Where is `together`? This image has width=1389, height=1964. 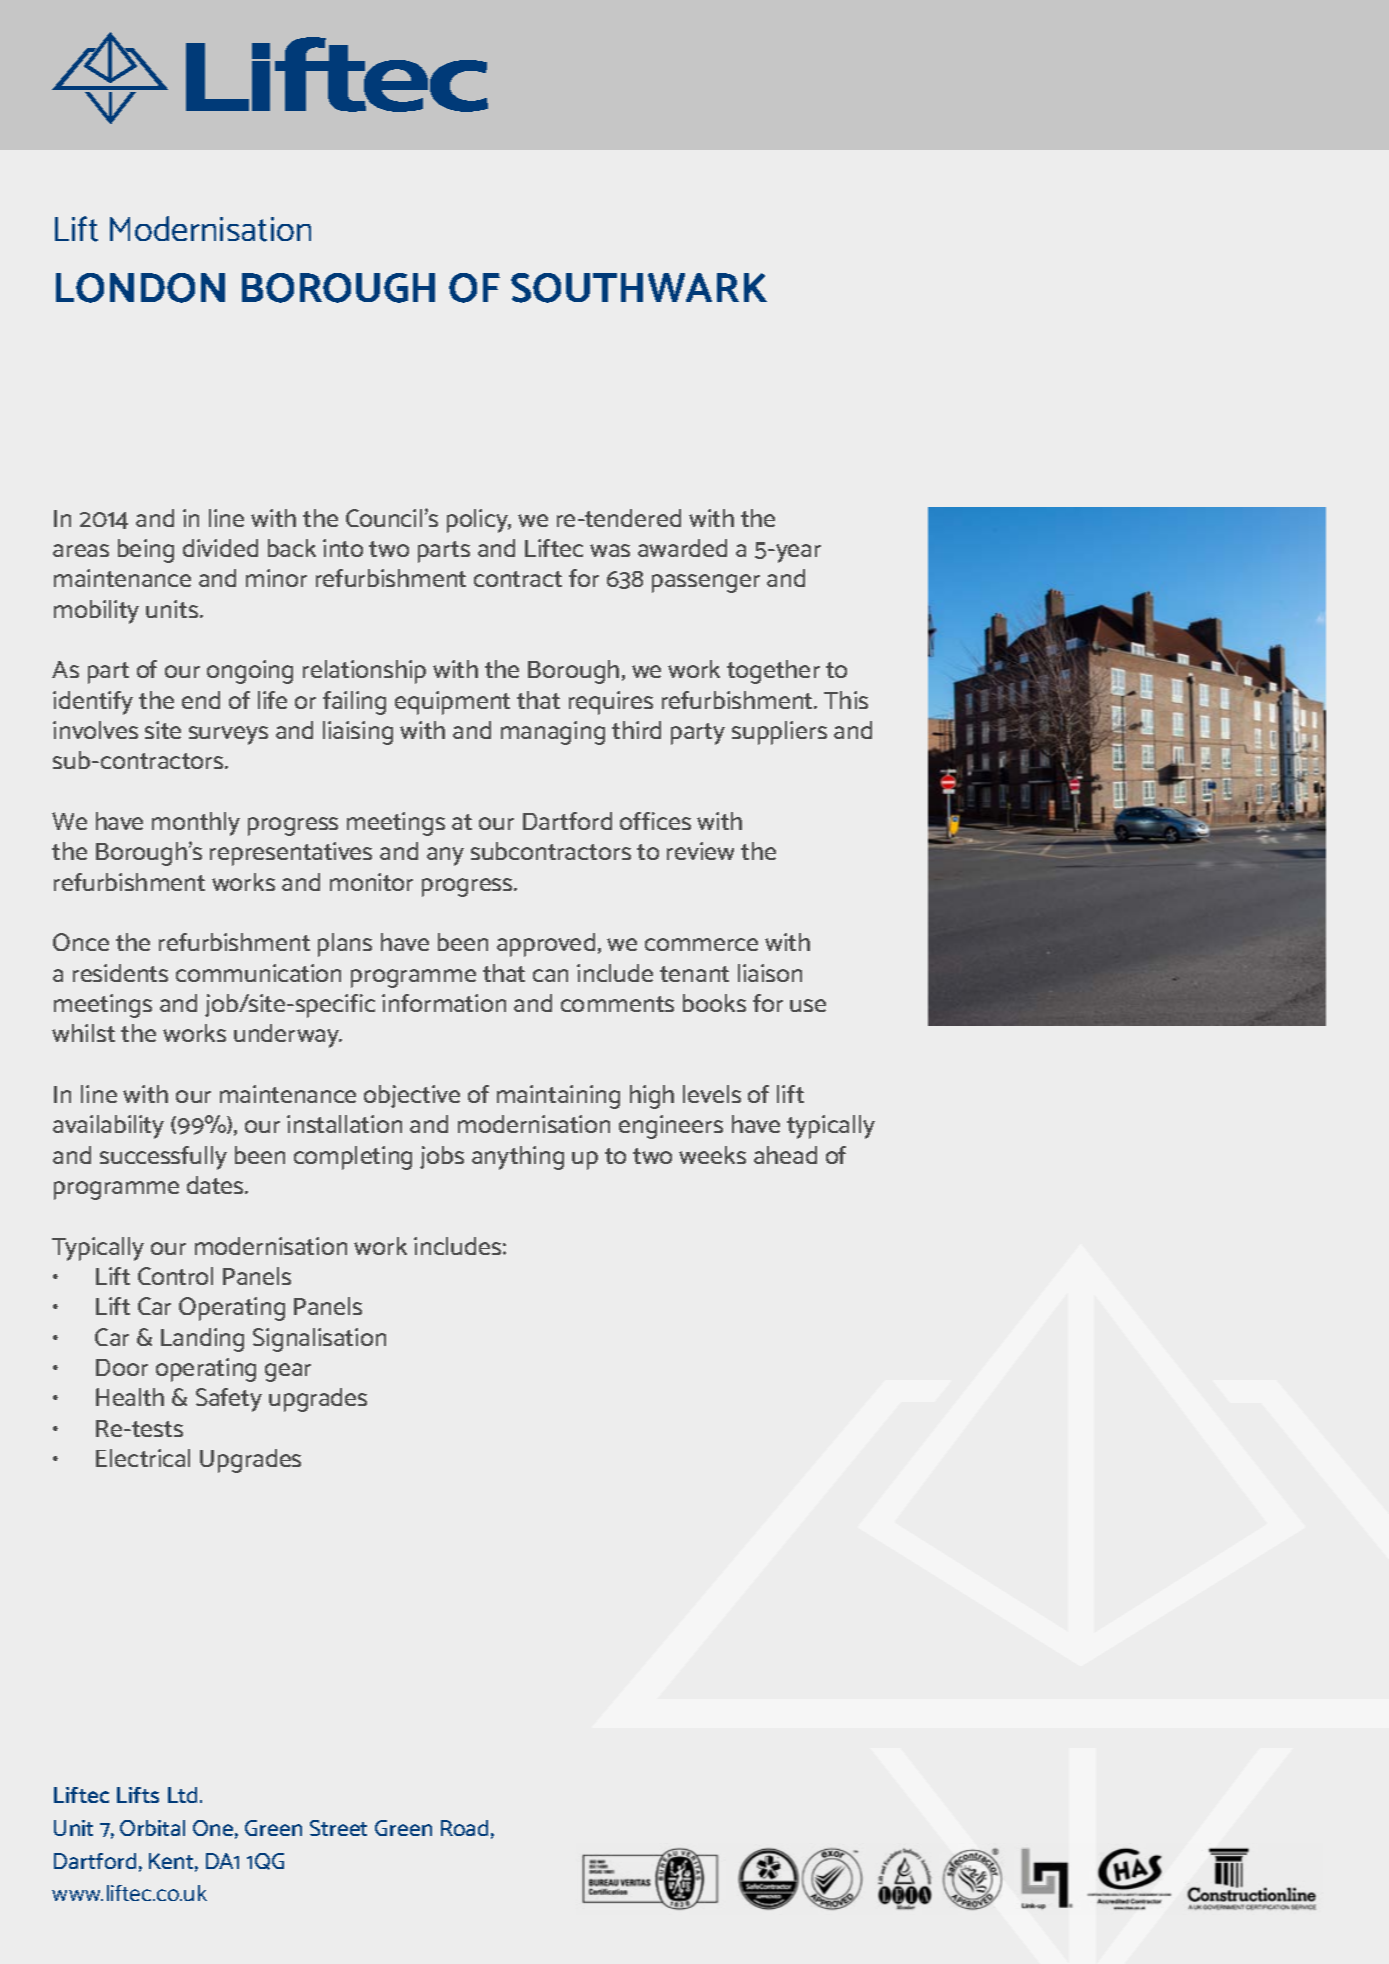 together is located at coordinates (773, 672).
